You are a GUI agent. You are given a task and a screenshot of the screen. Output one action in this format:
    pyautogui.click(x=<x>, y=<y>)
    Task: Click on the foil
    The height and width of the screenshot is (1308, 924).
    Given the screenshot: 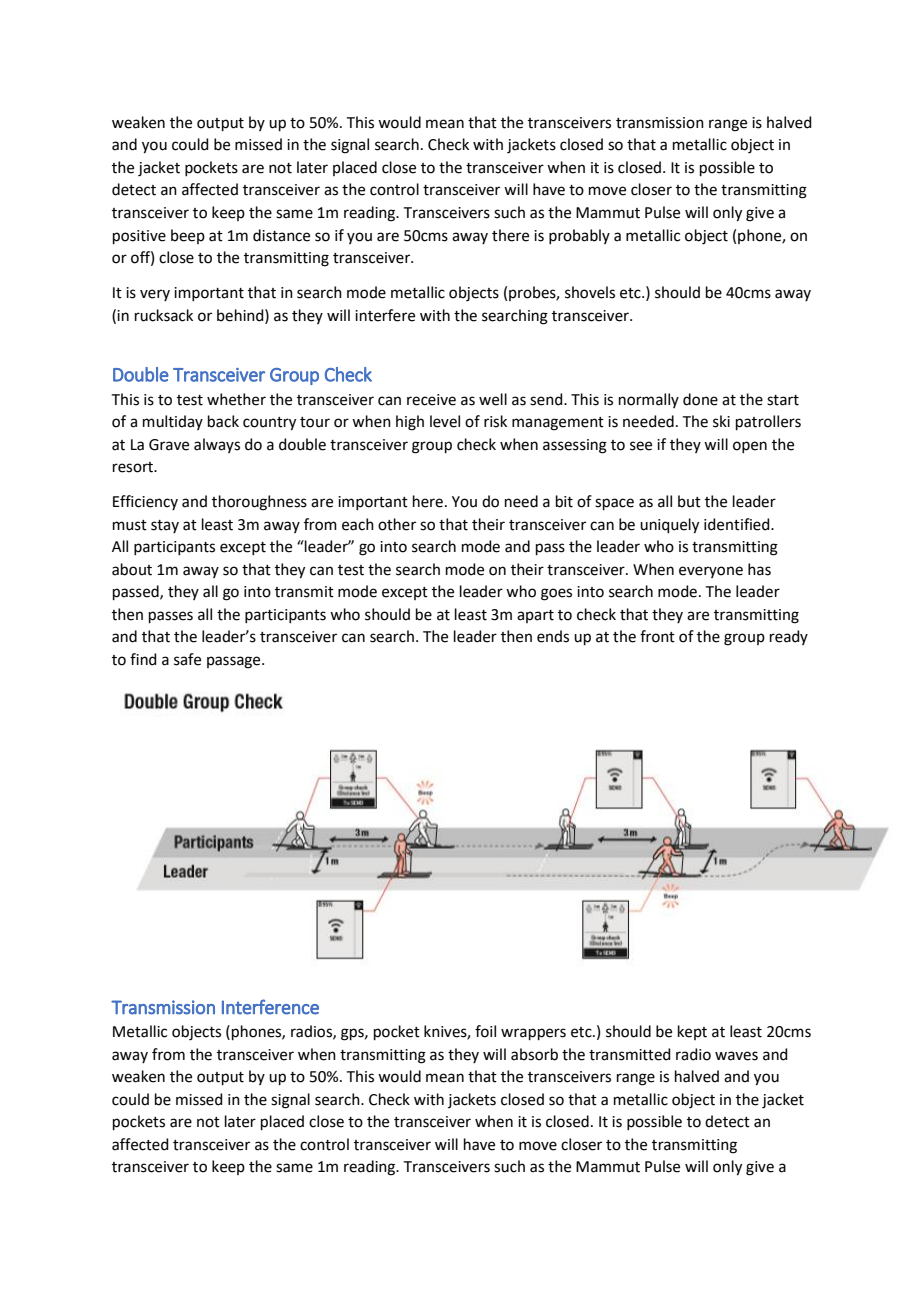 What is the action you would take?
    pyautogui.click(x=485, y=1031)
